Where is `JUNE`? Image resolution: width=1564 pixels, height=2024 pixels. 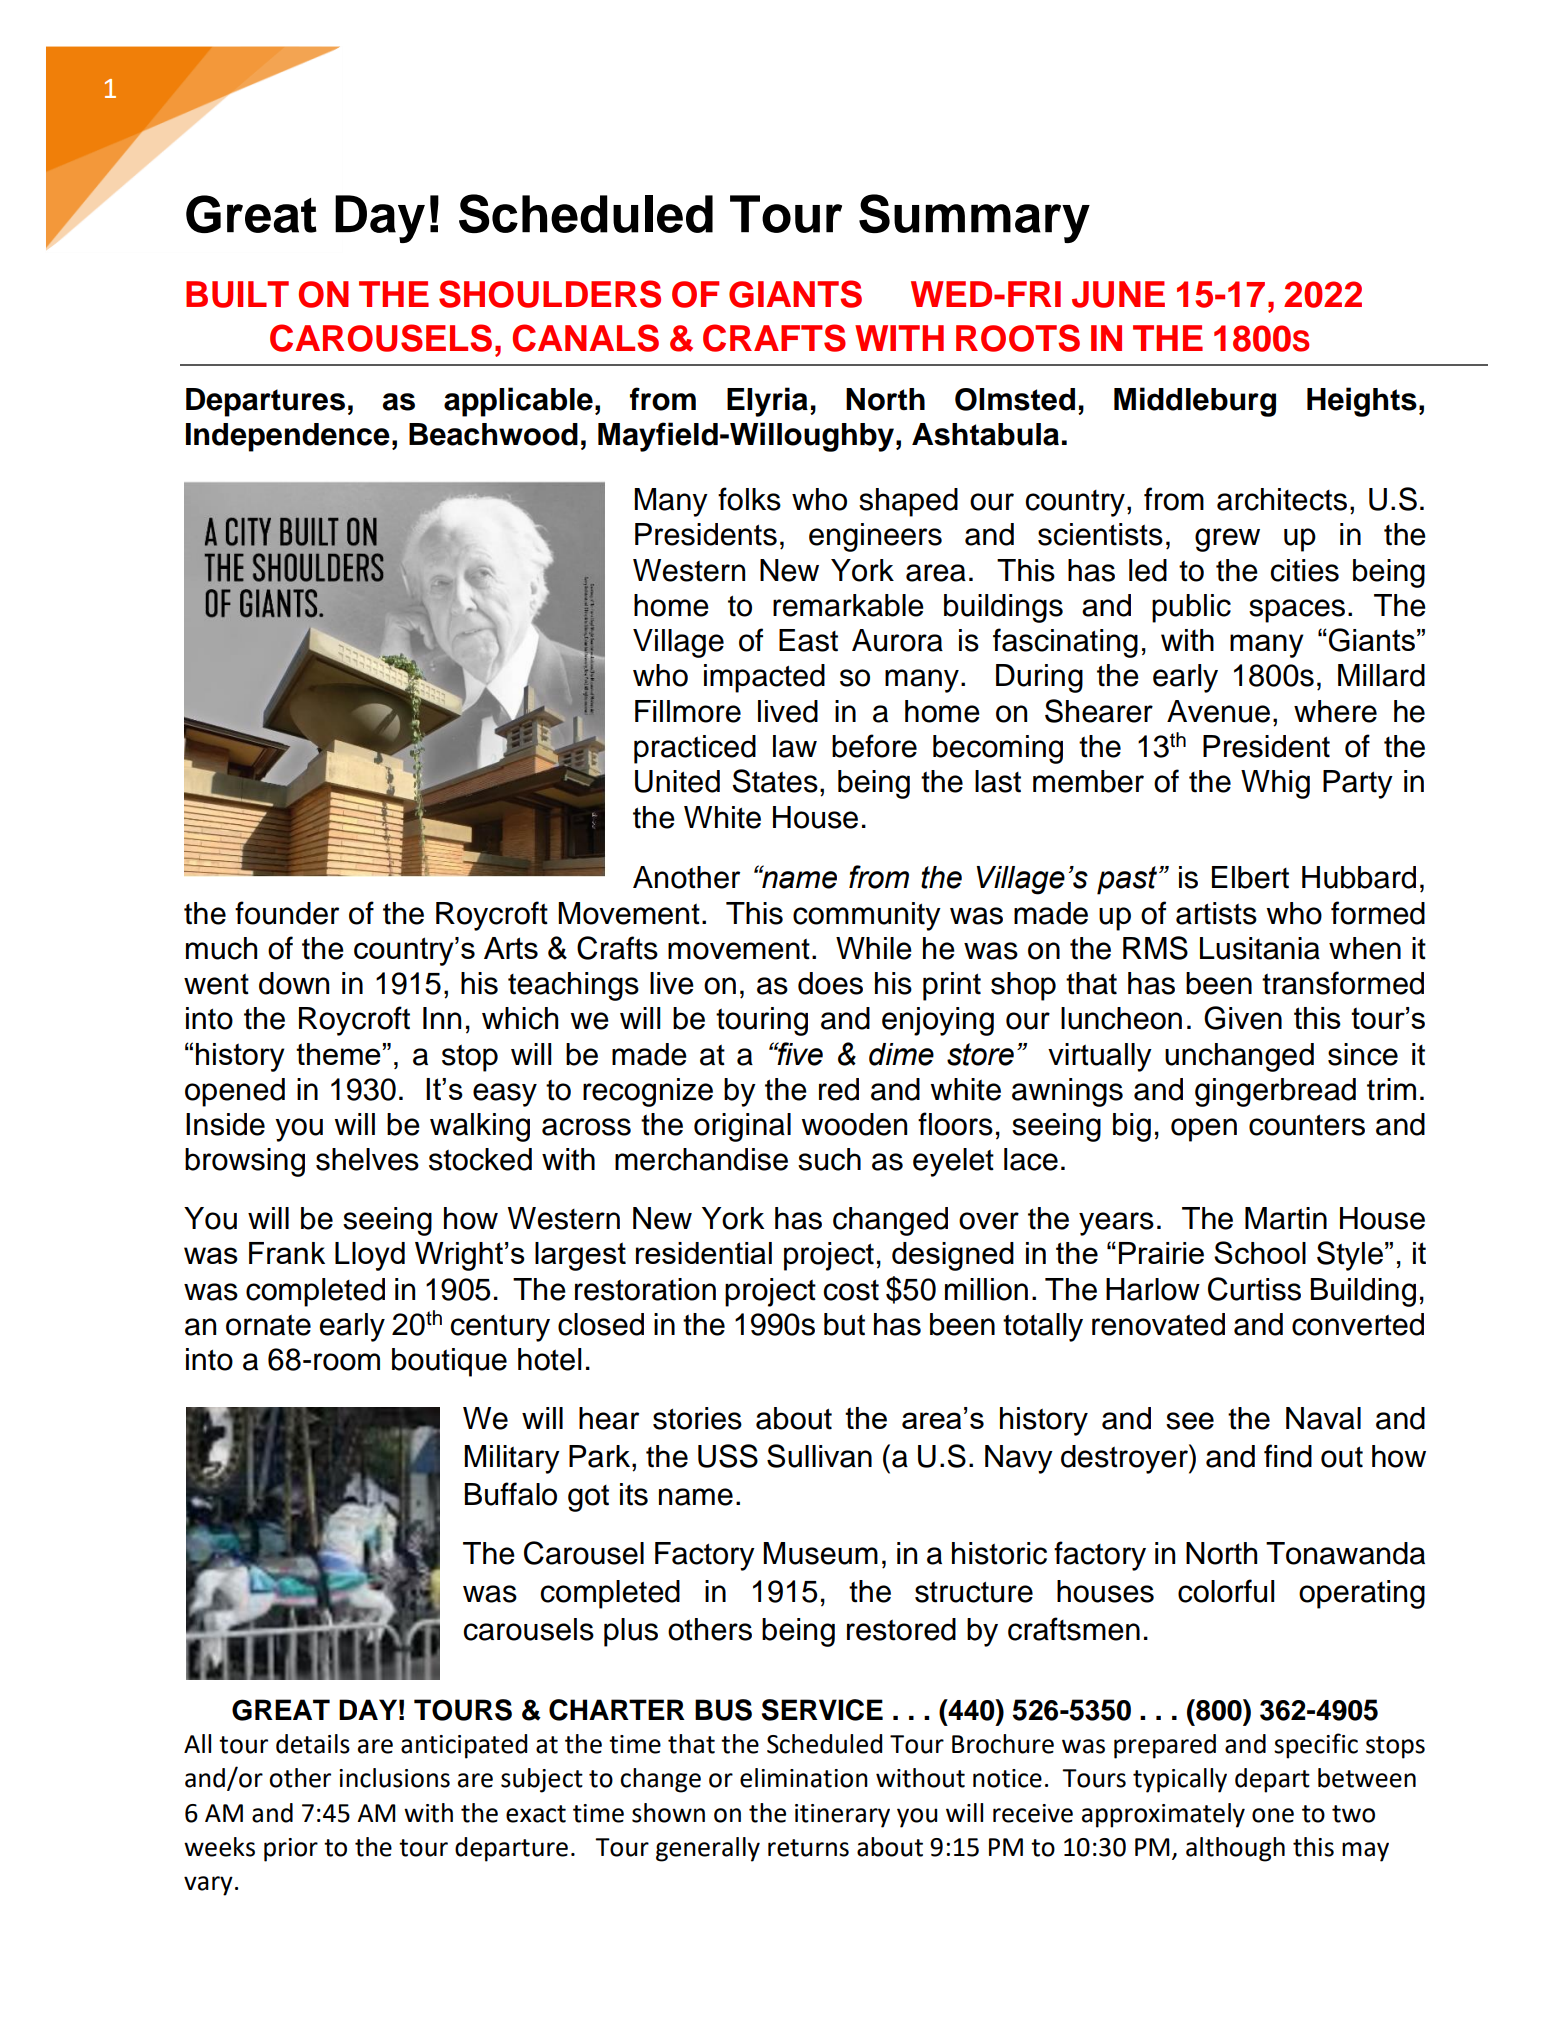 JUNE is located at coordinates (1118, 294).
